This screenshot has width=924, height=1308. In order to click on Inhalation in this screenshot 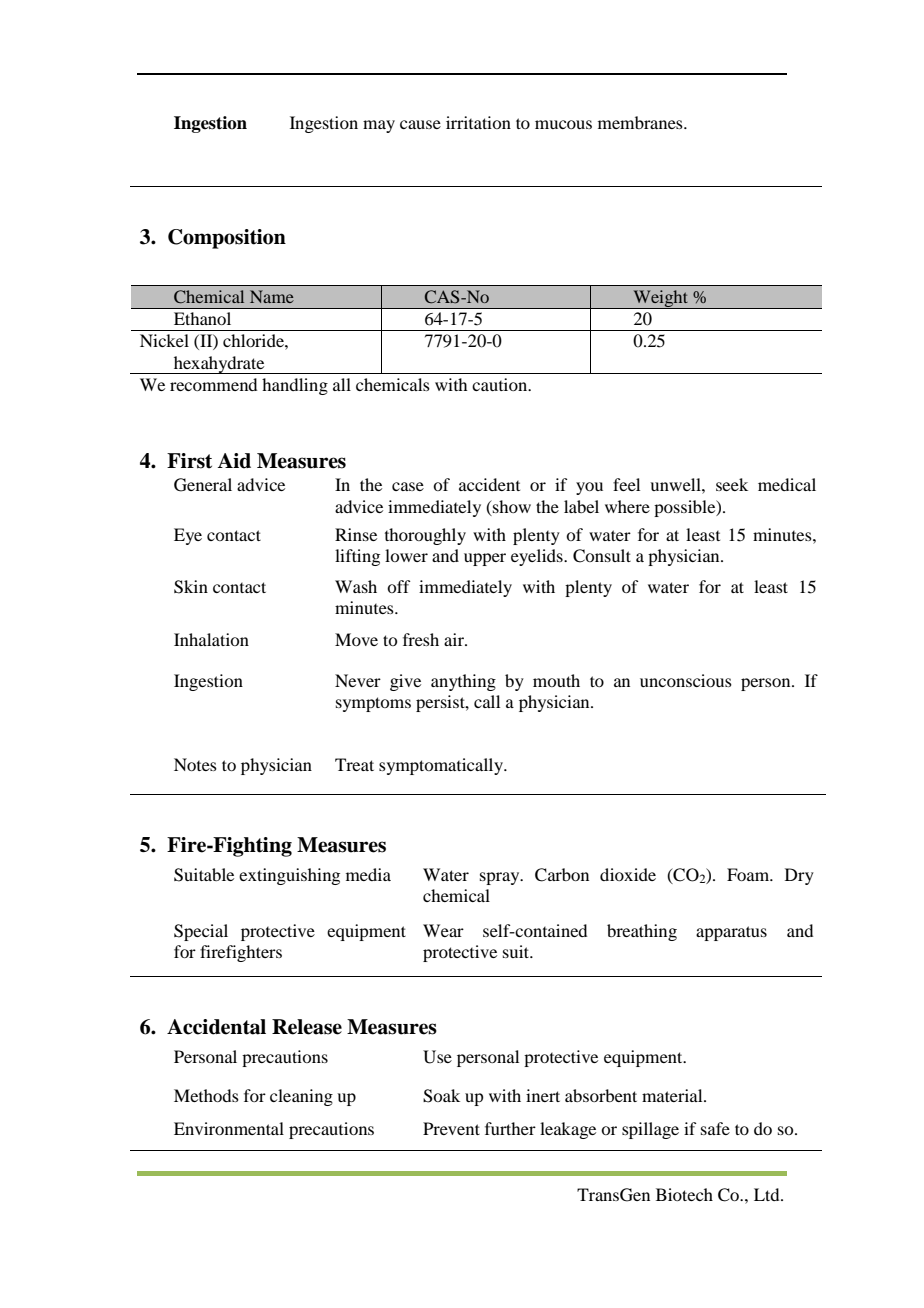, I will do `click(211, 639)`.
